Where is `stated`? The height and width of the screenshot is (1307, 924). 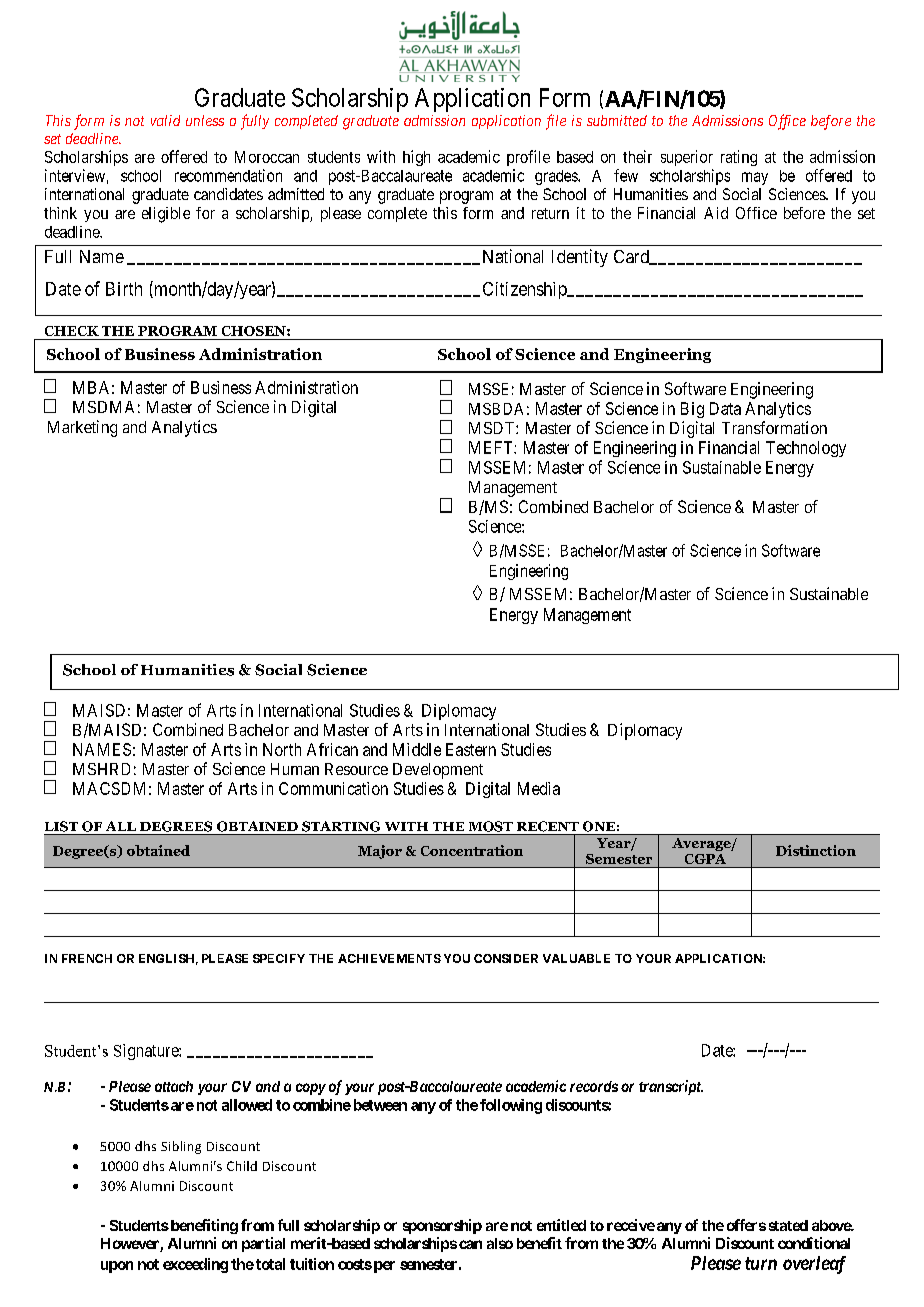
stated is located at coordinates (788, 1225).
